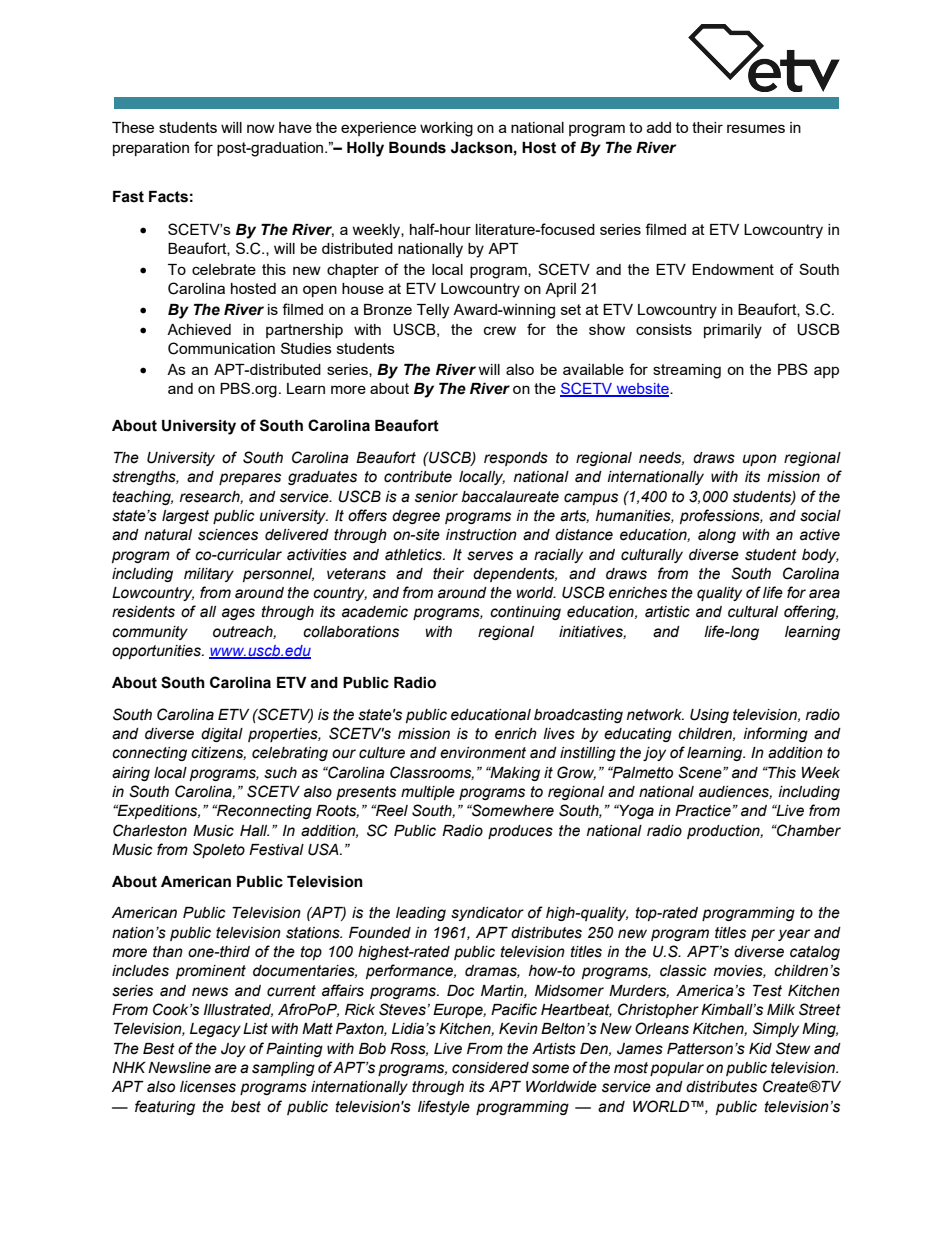 The width and height of the document is (952, 1233). Describe the element at coordinates (208, 1087) in the document. I see `licenses` at that location.
